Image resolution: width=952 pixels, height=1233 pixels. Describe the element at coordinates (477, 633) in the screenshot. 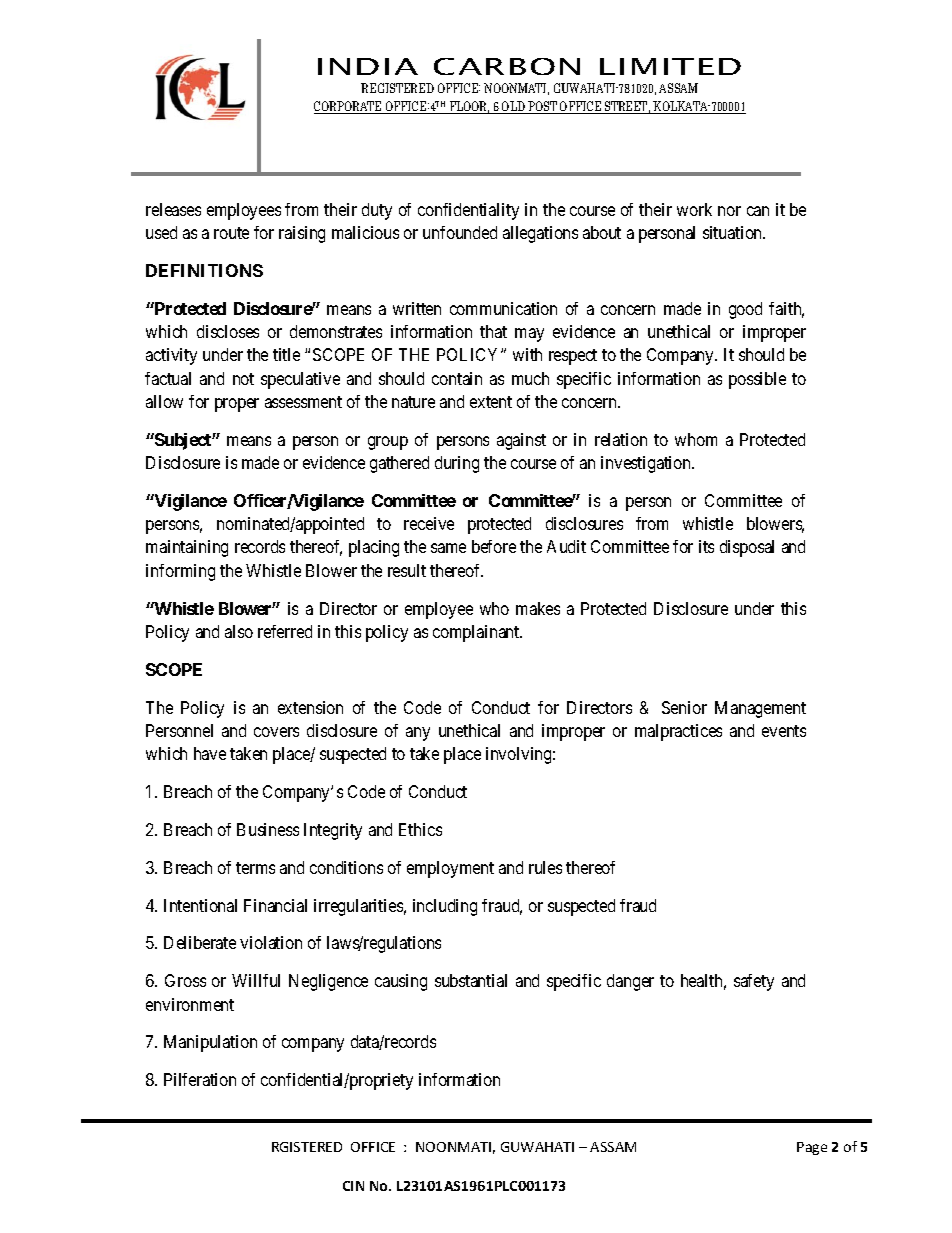

I see `complainant` at that location.
